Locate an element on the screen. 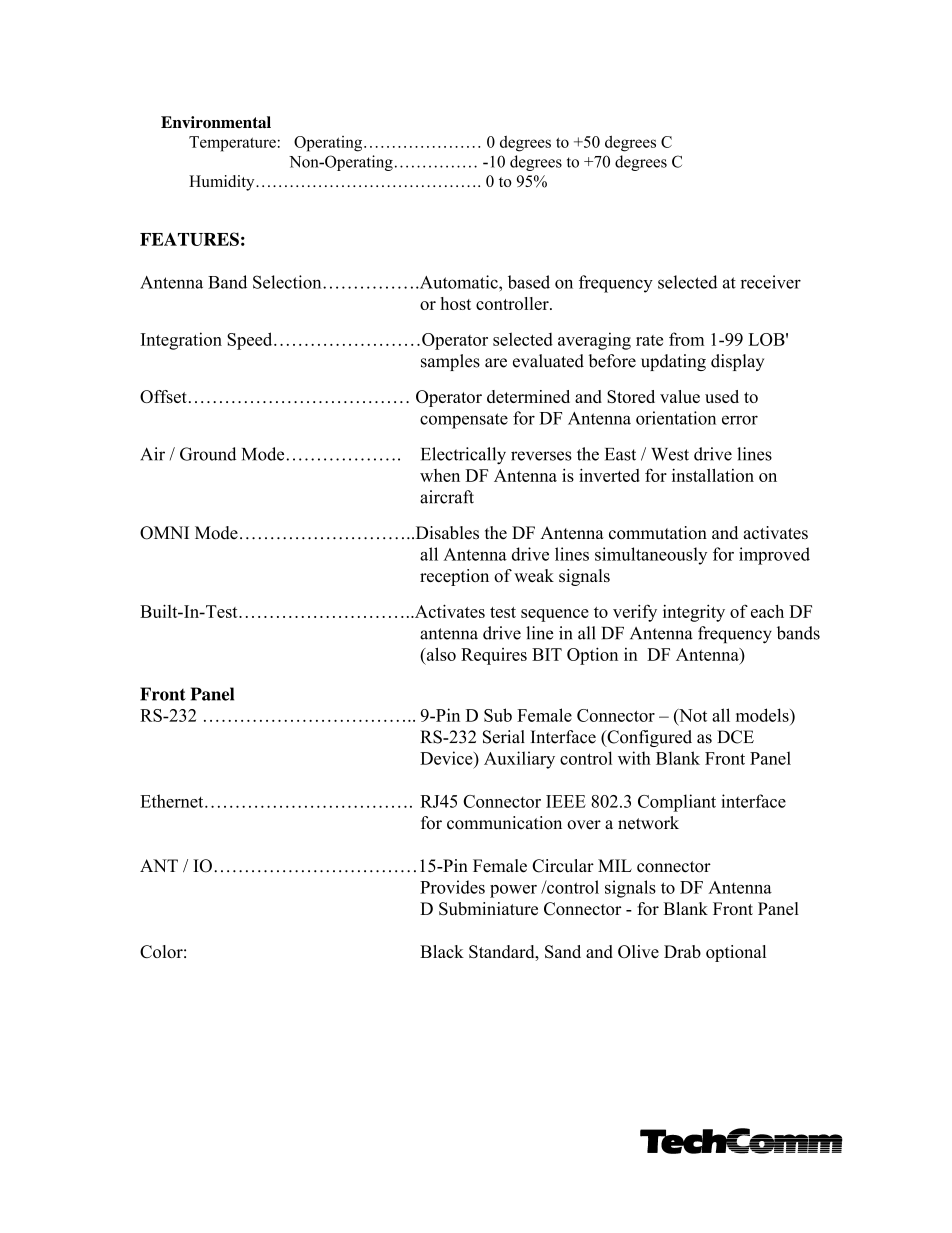  Ethernet is located at coordinates (173, 801).
